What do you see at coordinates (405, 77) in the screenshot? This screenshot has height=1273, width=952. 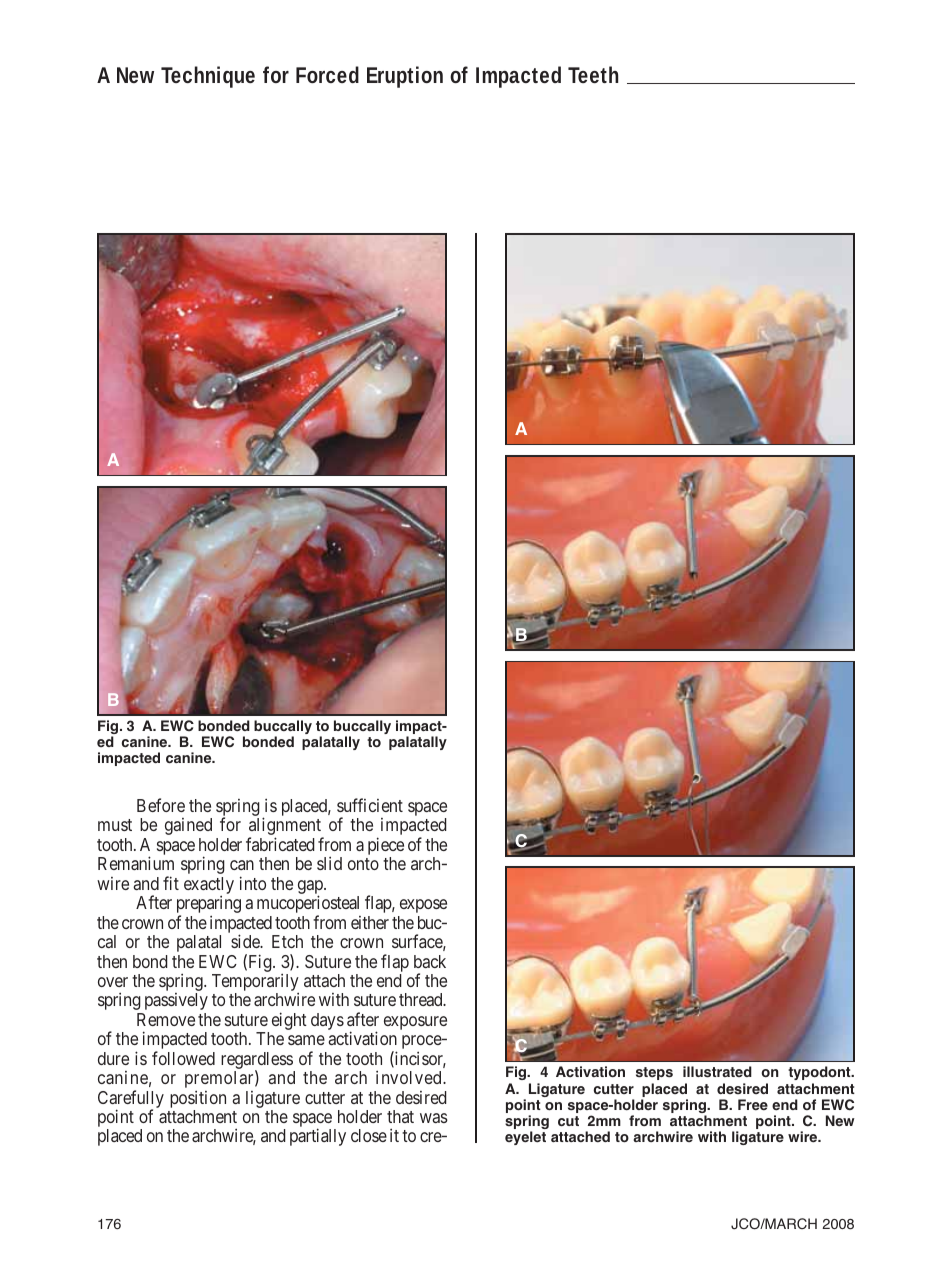 I see `Eruption` at bounding box center [405, 77].
